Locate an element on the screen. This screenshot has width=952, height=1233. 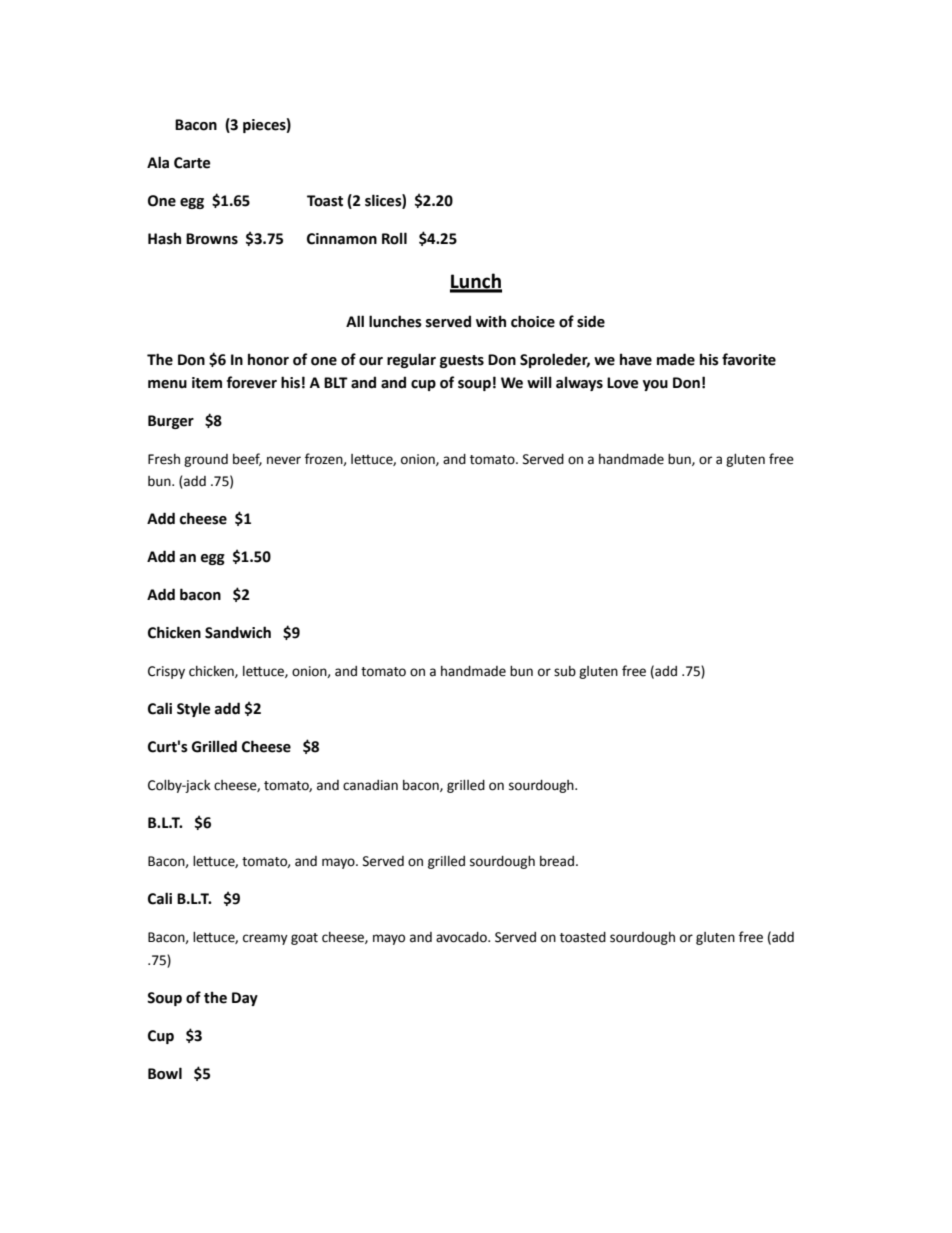
canadian is located at coordinates (370, 785).
